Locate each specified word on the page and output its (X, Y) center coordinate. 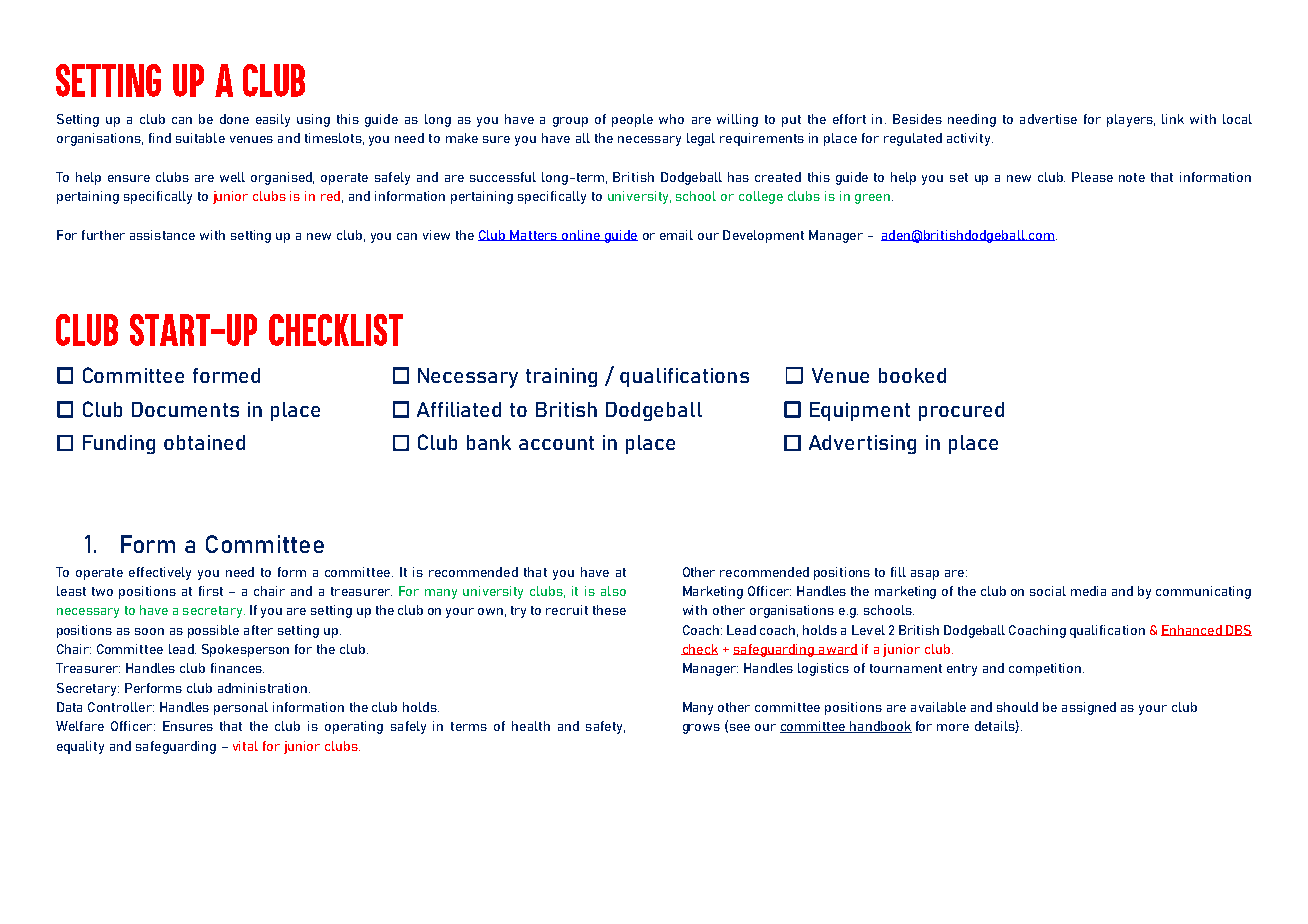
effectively (160, 573)
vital (245, 746)
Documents (185, 409)
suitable (200, 138)
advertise (1048, 119)
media (1088, 591)
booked (912, 375)
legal (701, 139)
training (561, 377)
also (613, 591)
